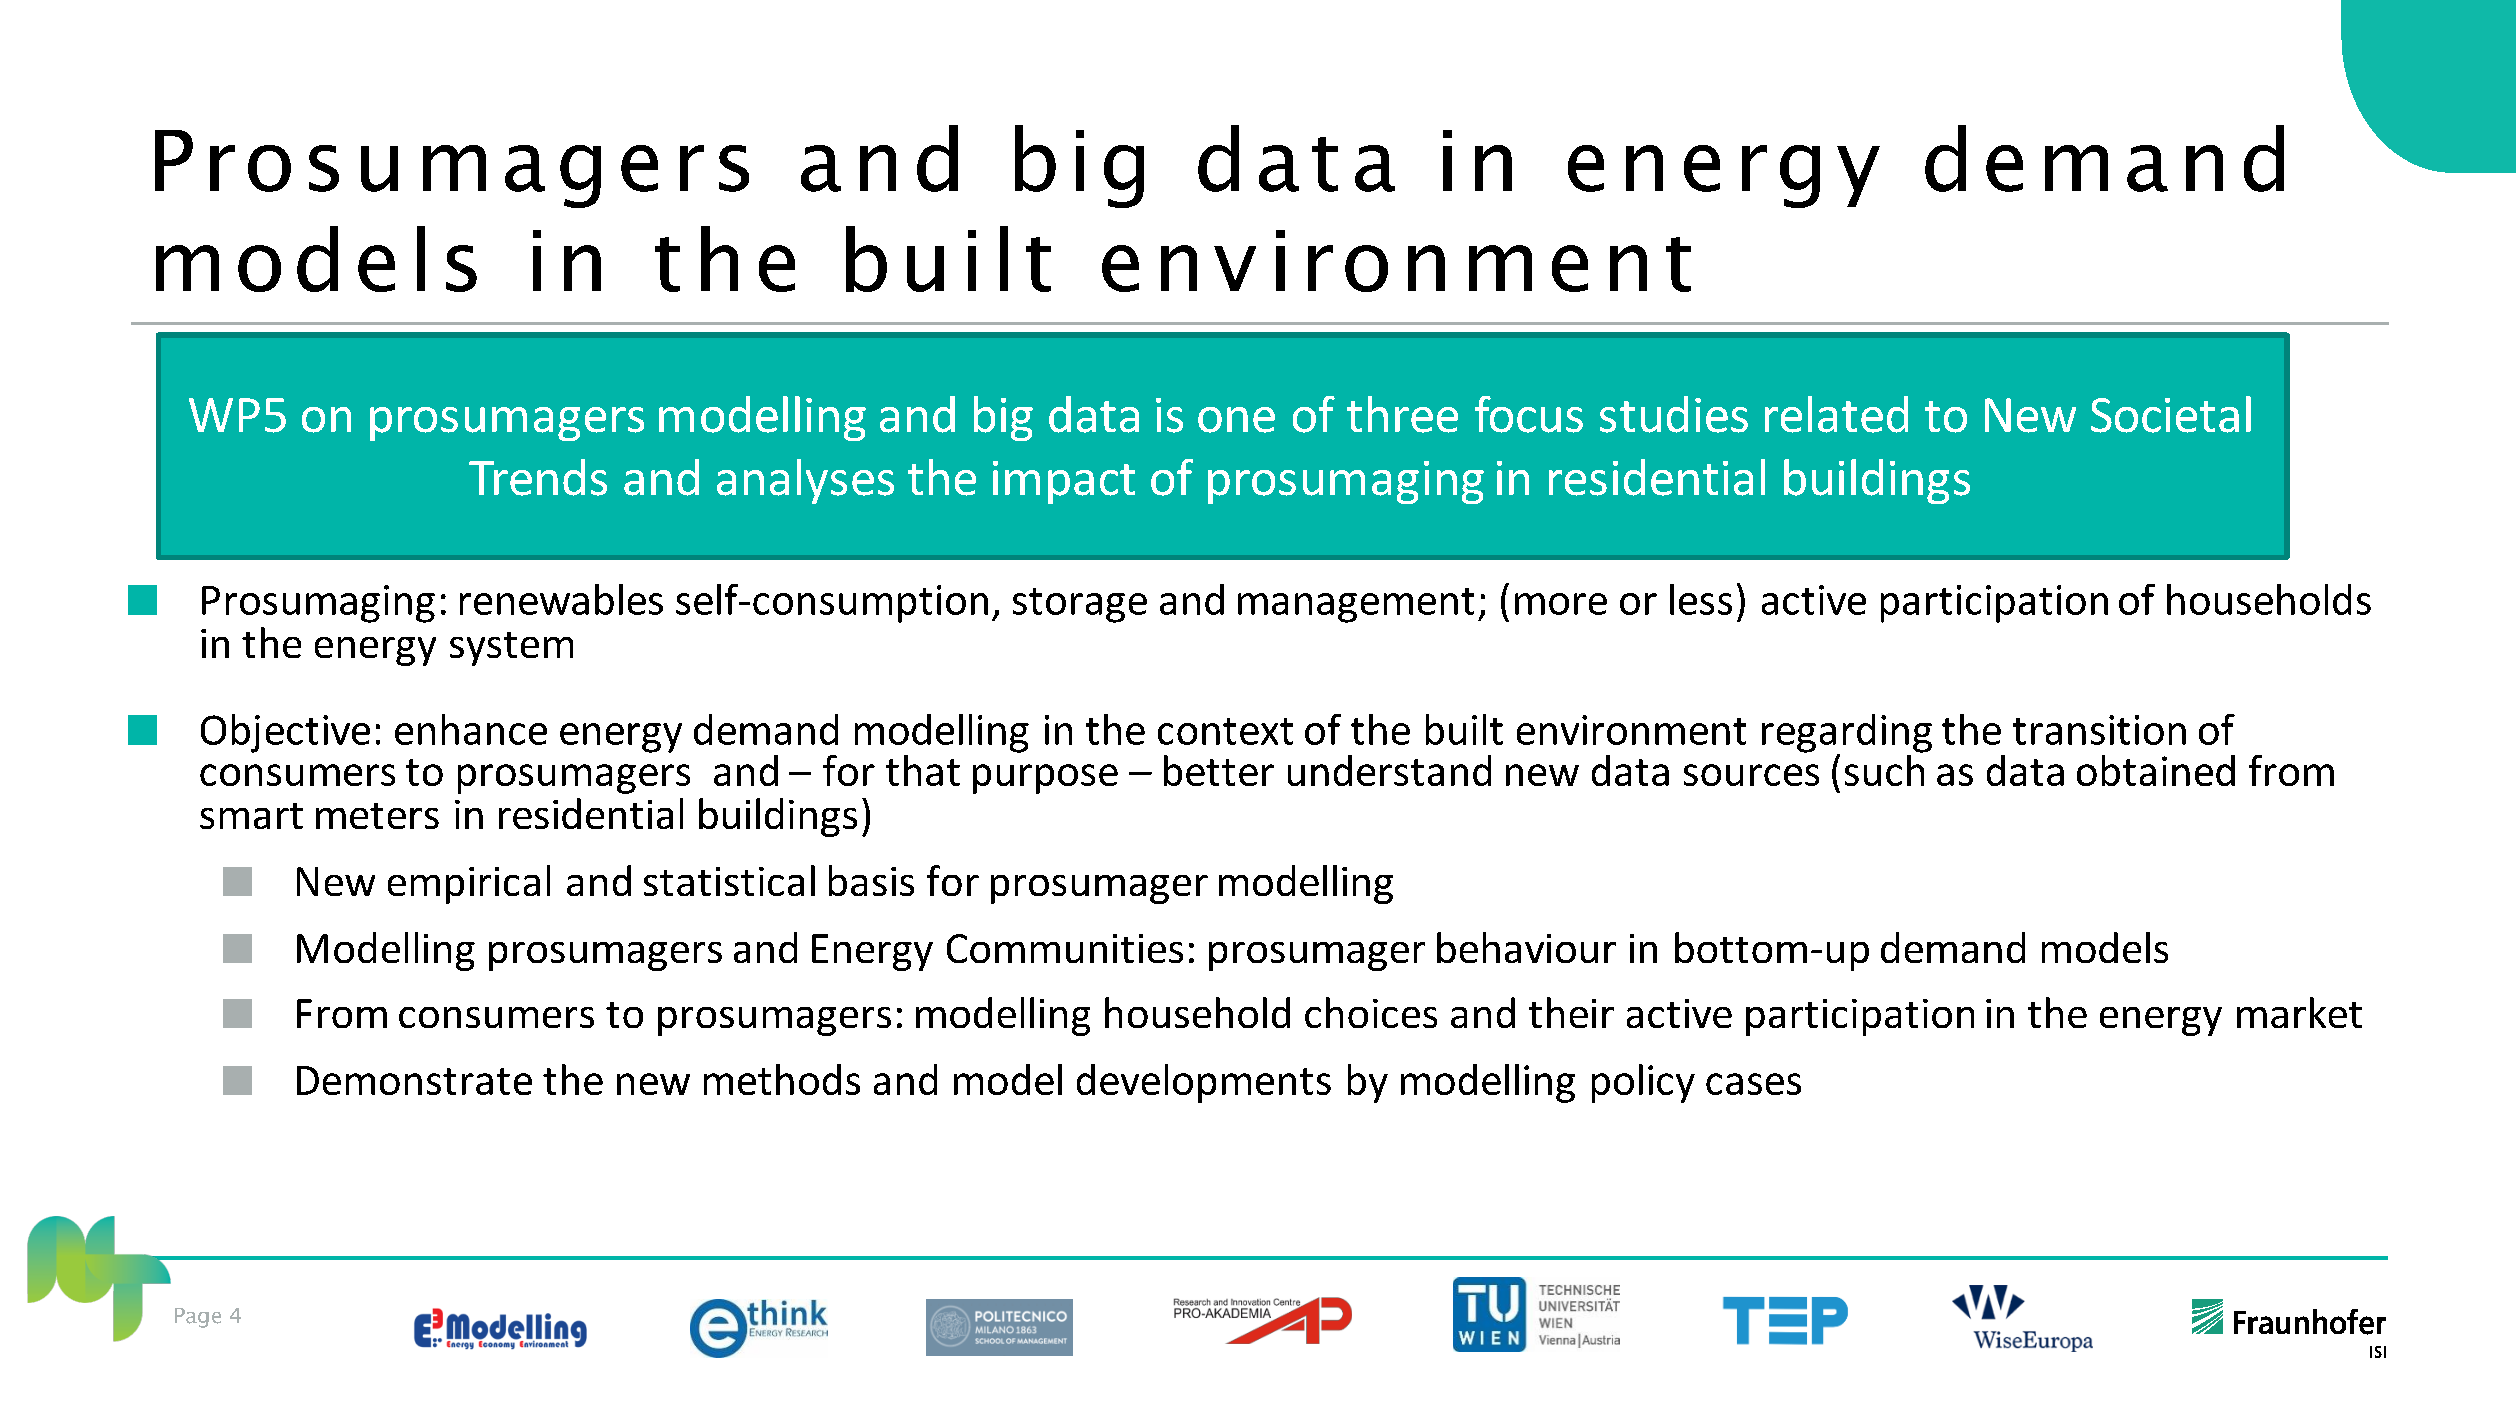  Describe the element at coordinates (414, 1080) in the screenshot. I see `Demonstrate` at that location.
